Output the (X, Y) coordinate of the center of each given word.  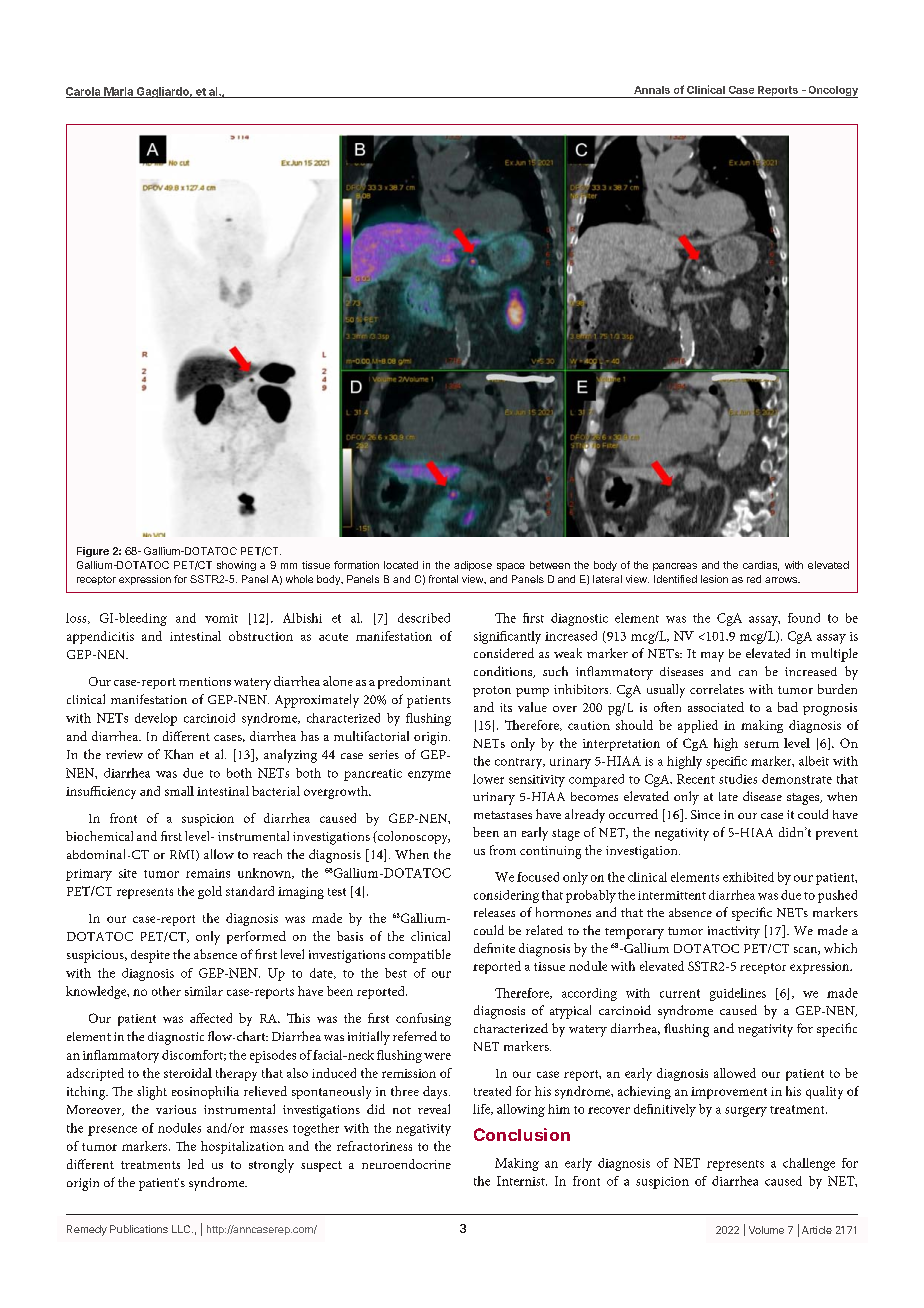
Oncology (832, 92)
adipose (473, 566)
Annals (652, 90)
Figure (93, 552)
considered (504, 653)
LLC (182, 1229)
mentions (205, 681)
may (712, 657)
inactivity (734, 932)
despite (150, 956)
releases (494, 912)
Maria (119, 92)
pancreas (675, 567)
